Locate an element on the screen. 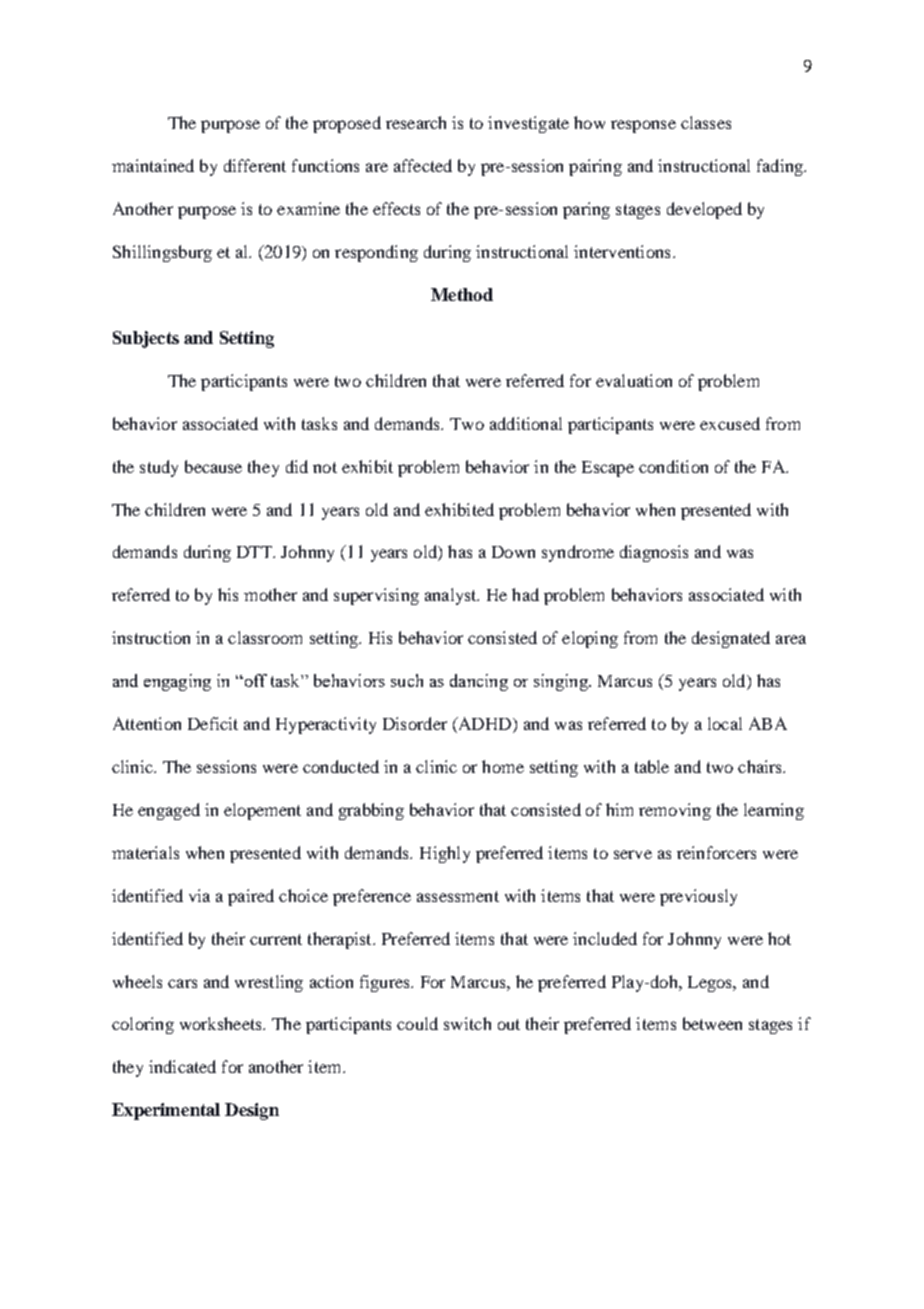  condition is located at coordinates (673, 466).
